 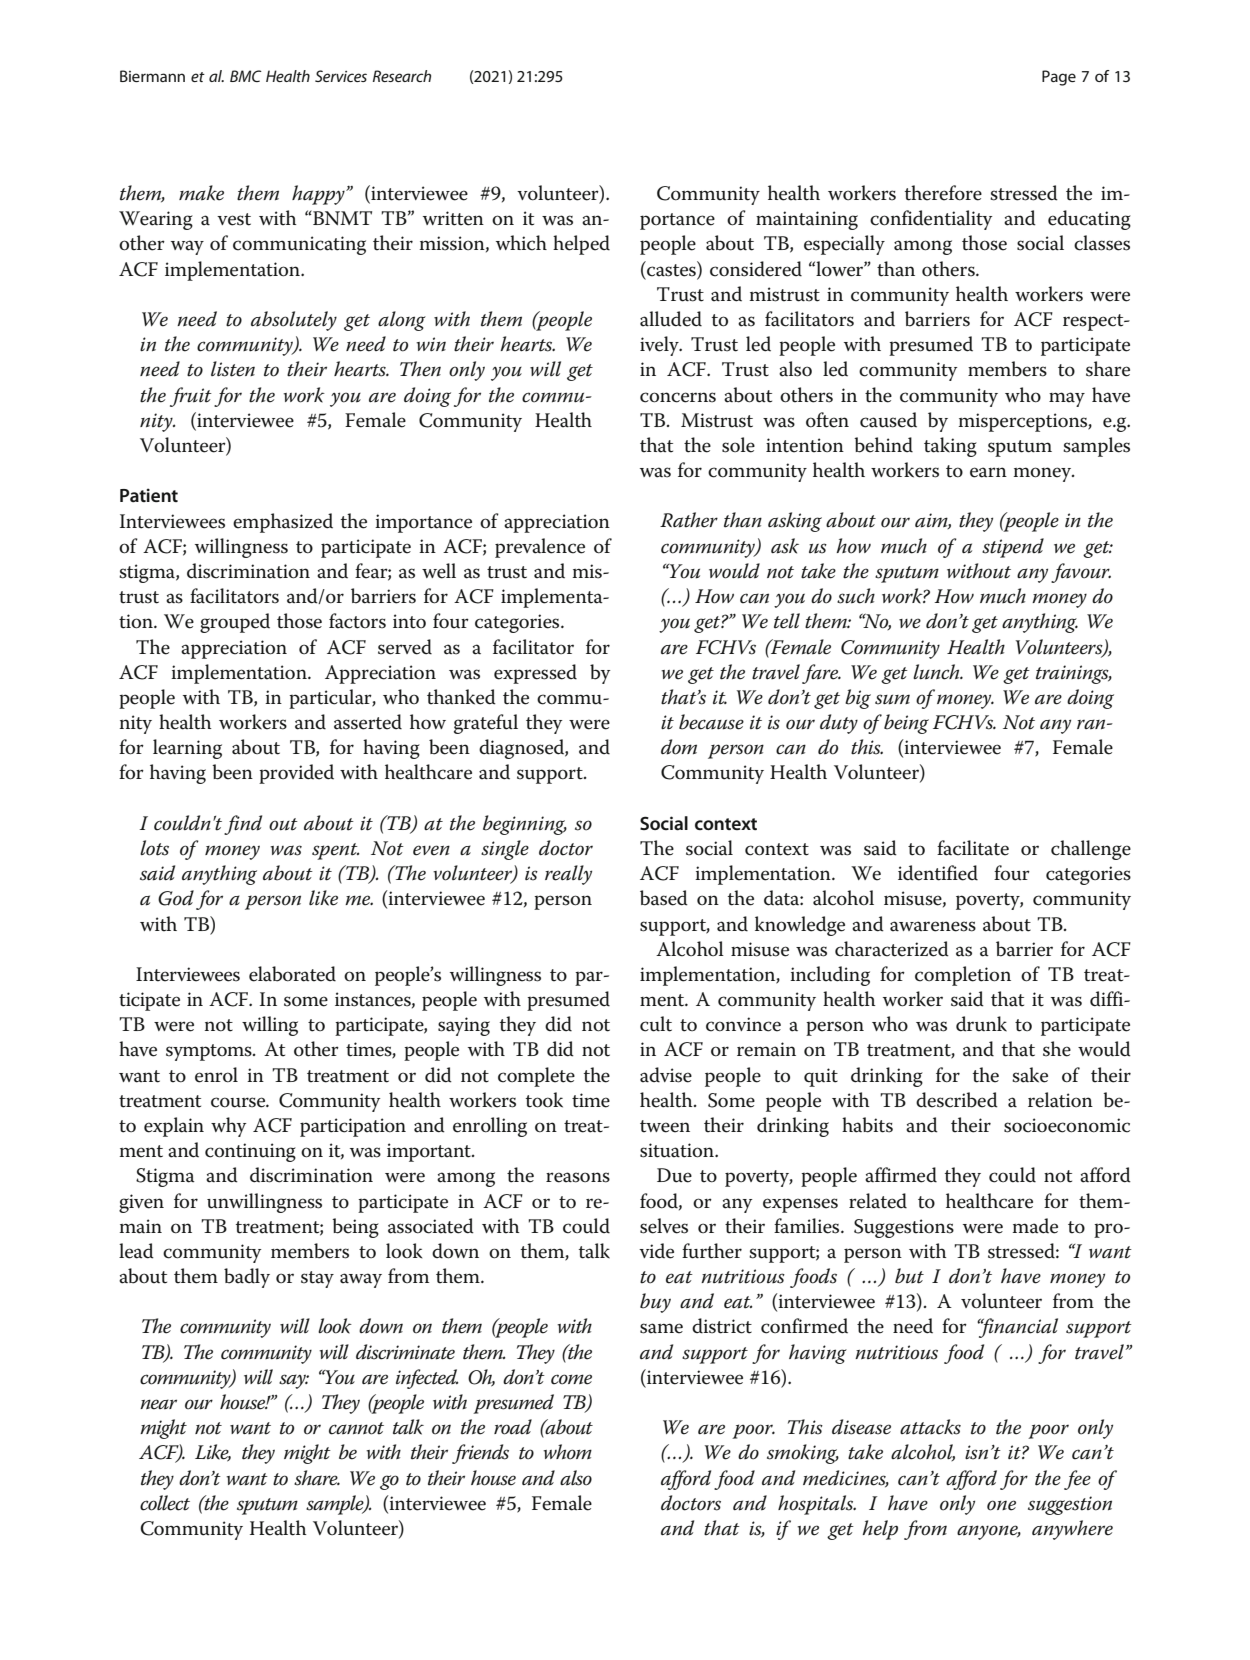 I want to click on which, so click(x=521, y=243).
